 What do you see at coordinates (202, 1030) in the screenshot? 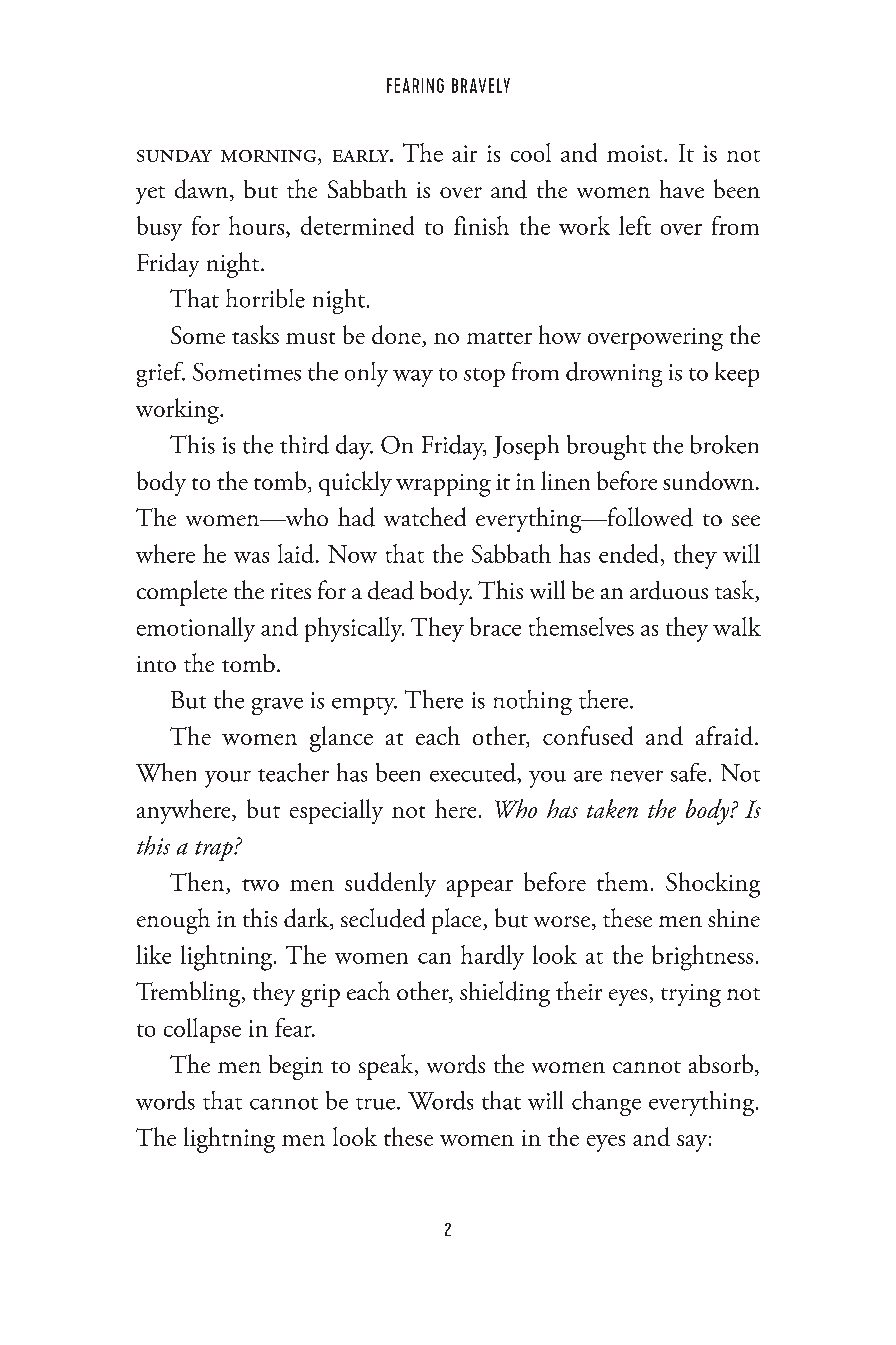
I see `collapse` at bounding box center [202, 1030].
